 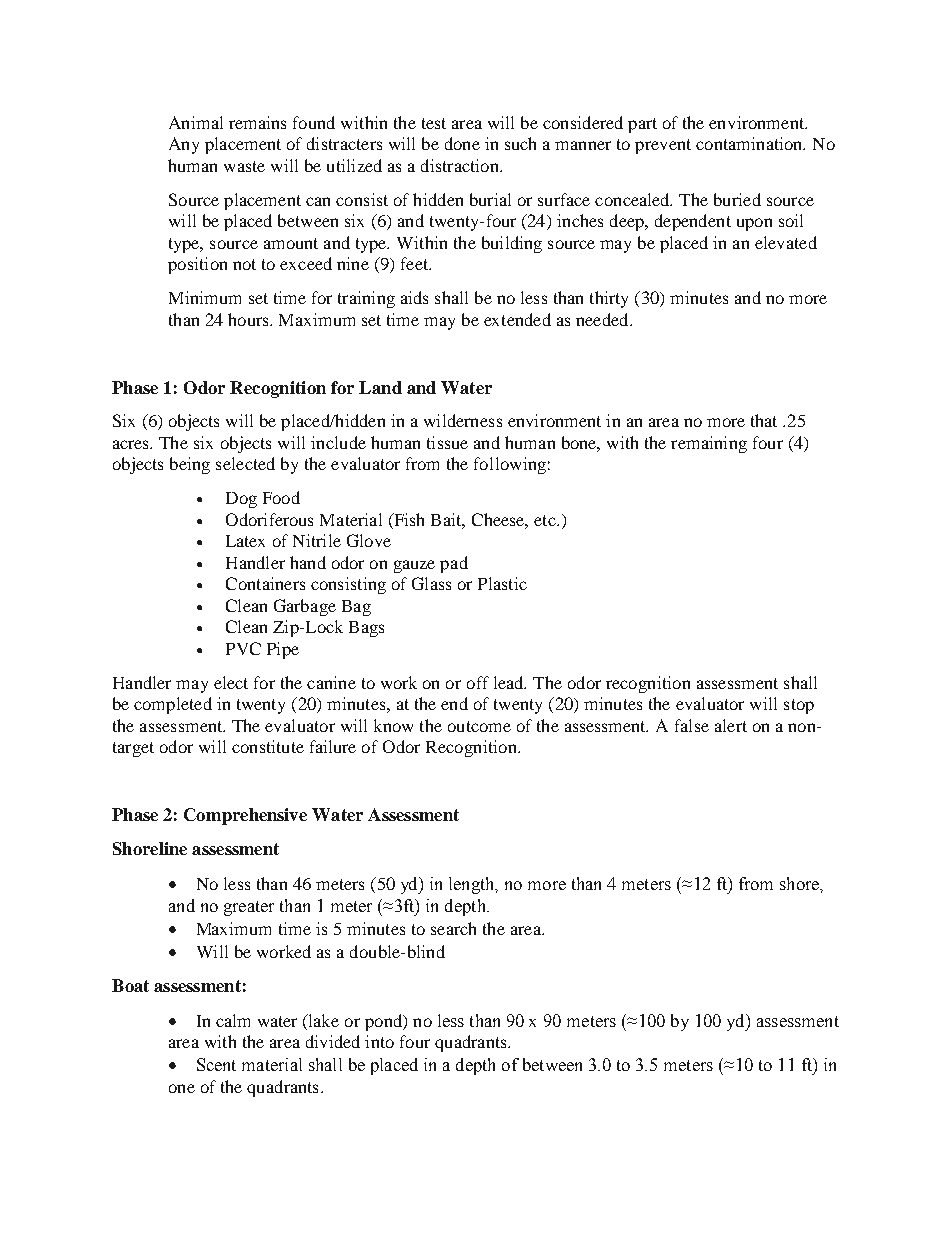 I want to click on done, so click(x=462, y=143).
